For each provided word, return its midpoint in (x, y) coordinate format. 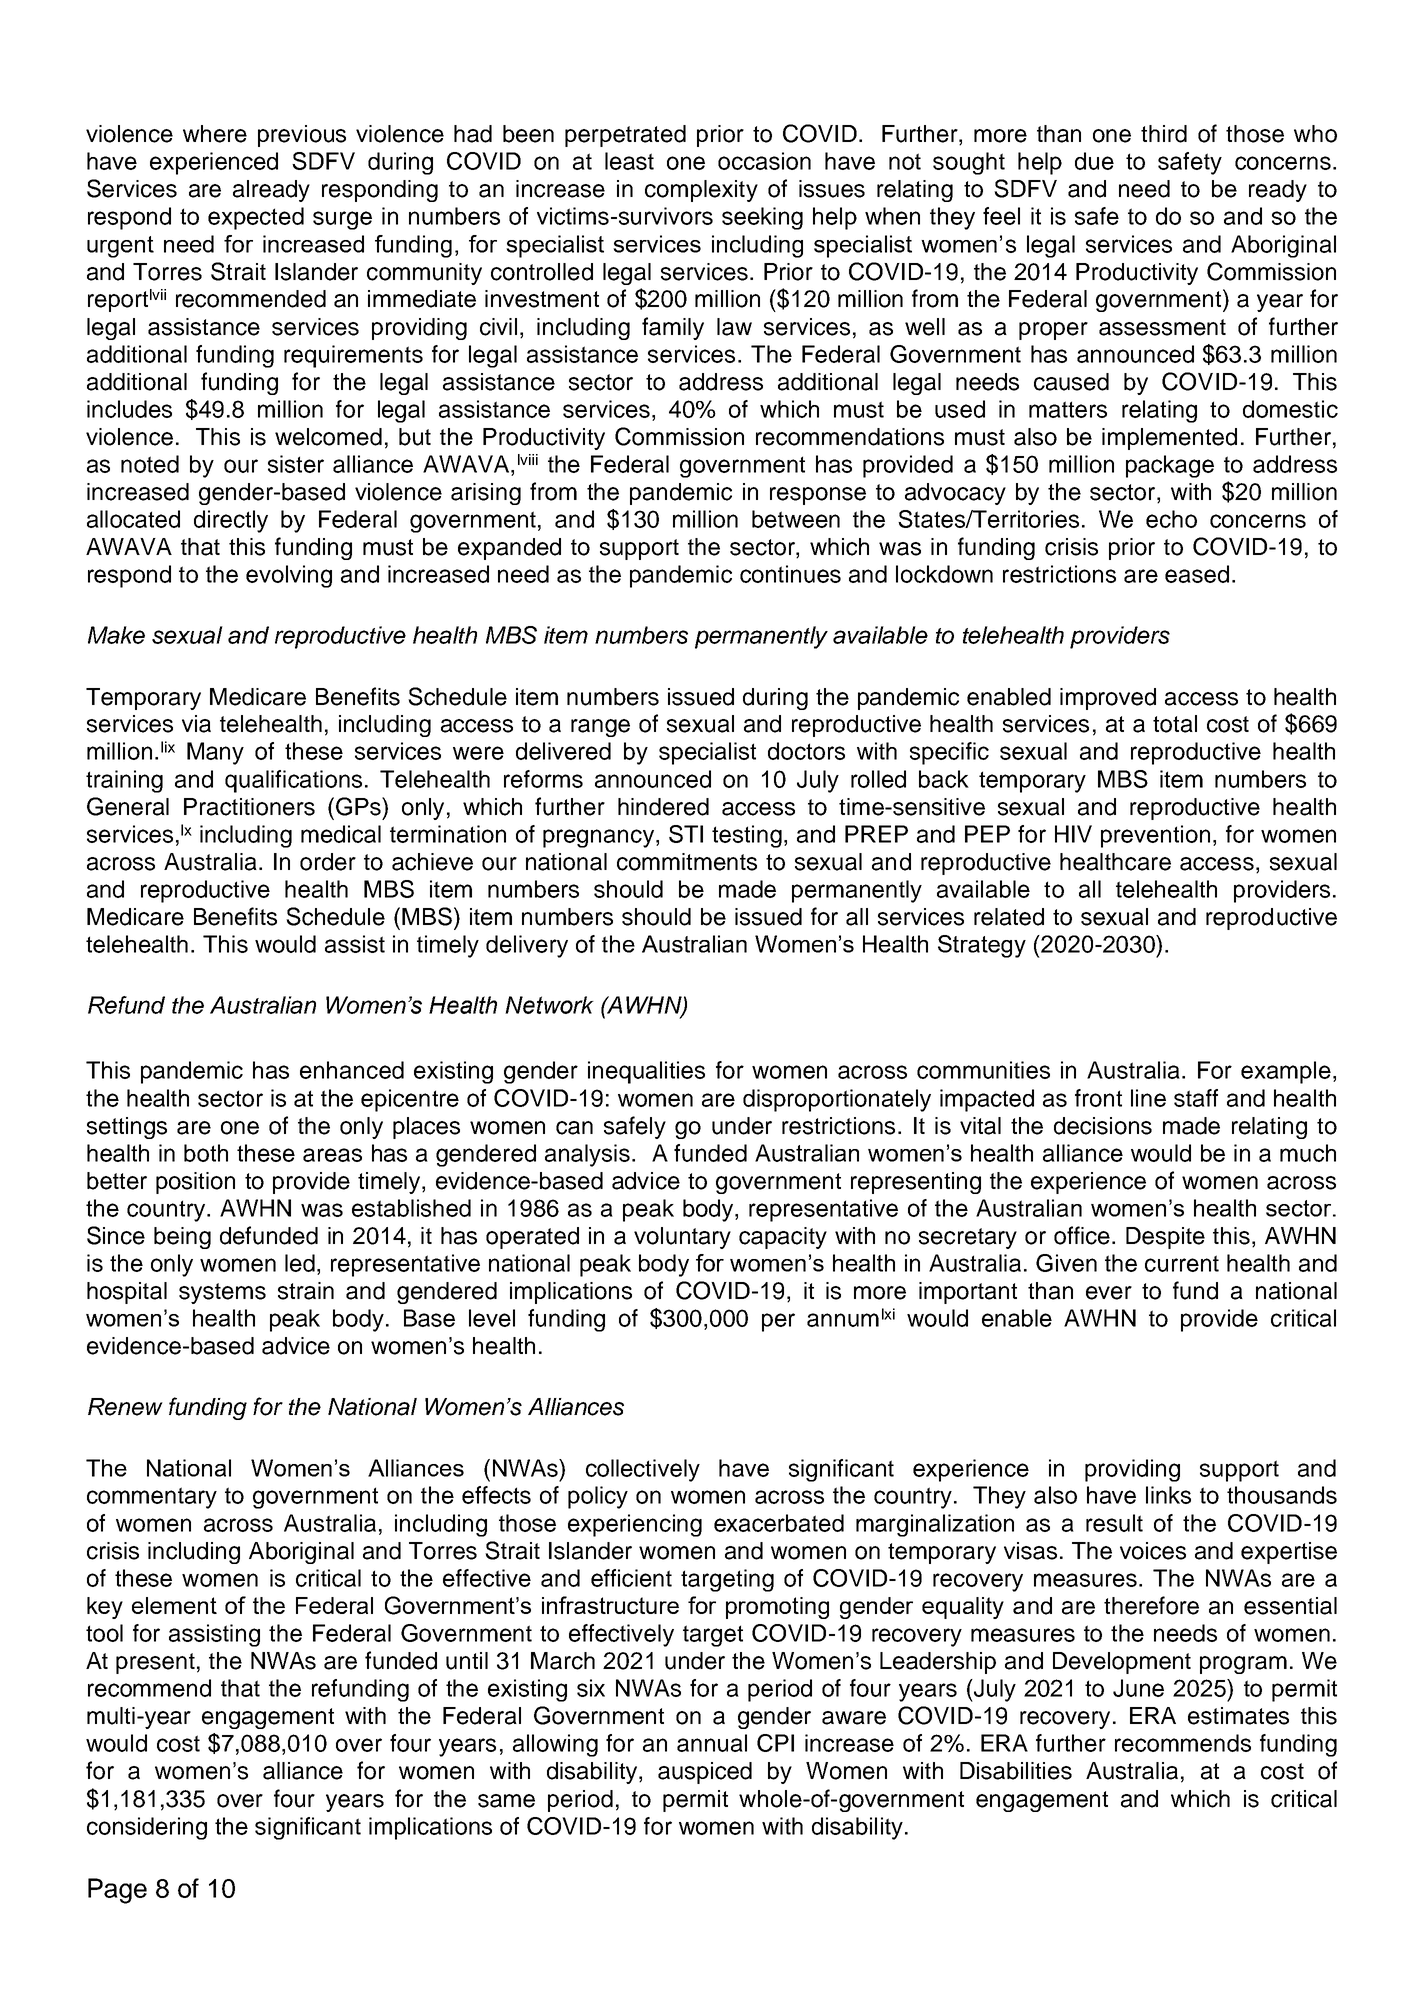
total (1175, 724)
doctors (806, 751)
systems (222, 1293)
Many (215, 753)
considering (147, 1828)
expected (256, 218)
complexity (701, 191)
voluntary (682, 1238)
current (1182, 1263)
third (1164, 134)
